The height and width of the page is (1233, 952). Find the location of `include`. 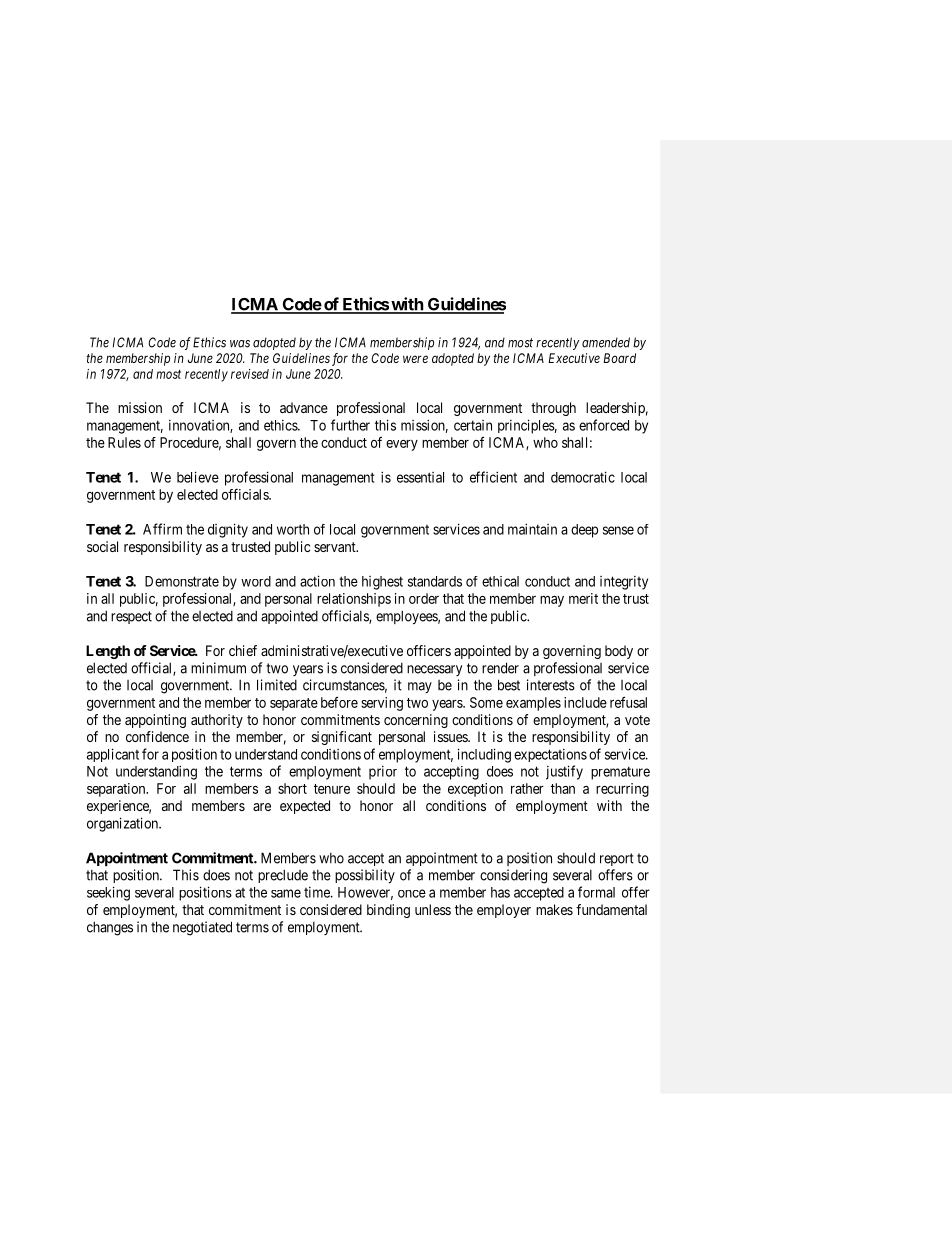

include is located at coordinates (585, 702).
